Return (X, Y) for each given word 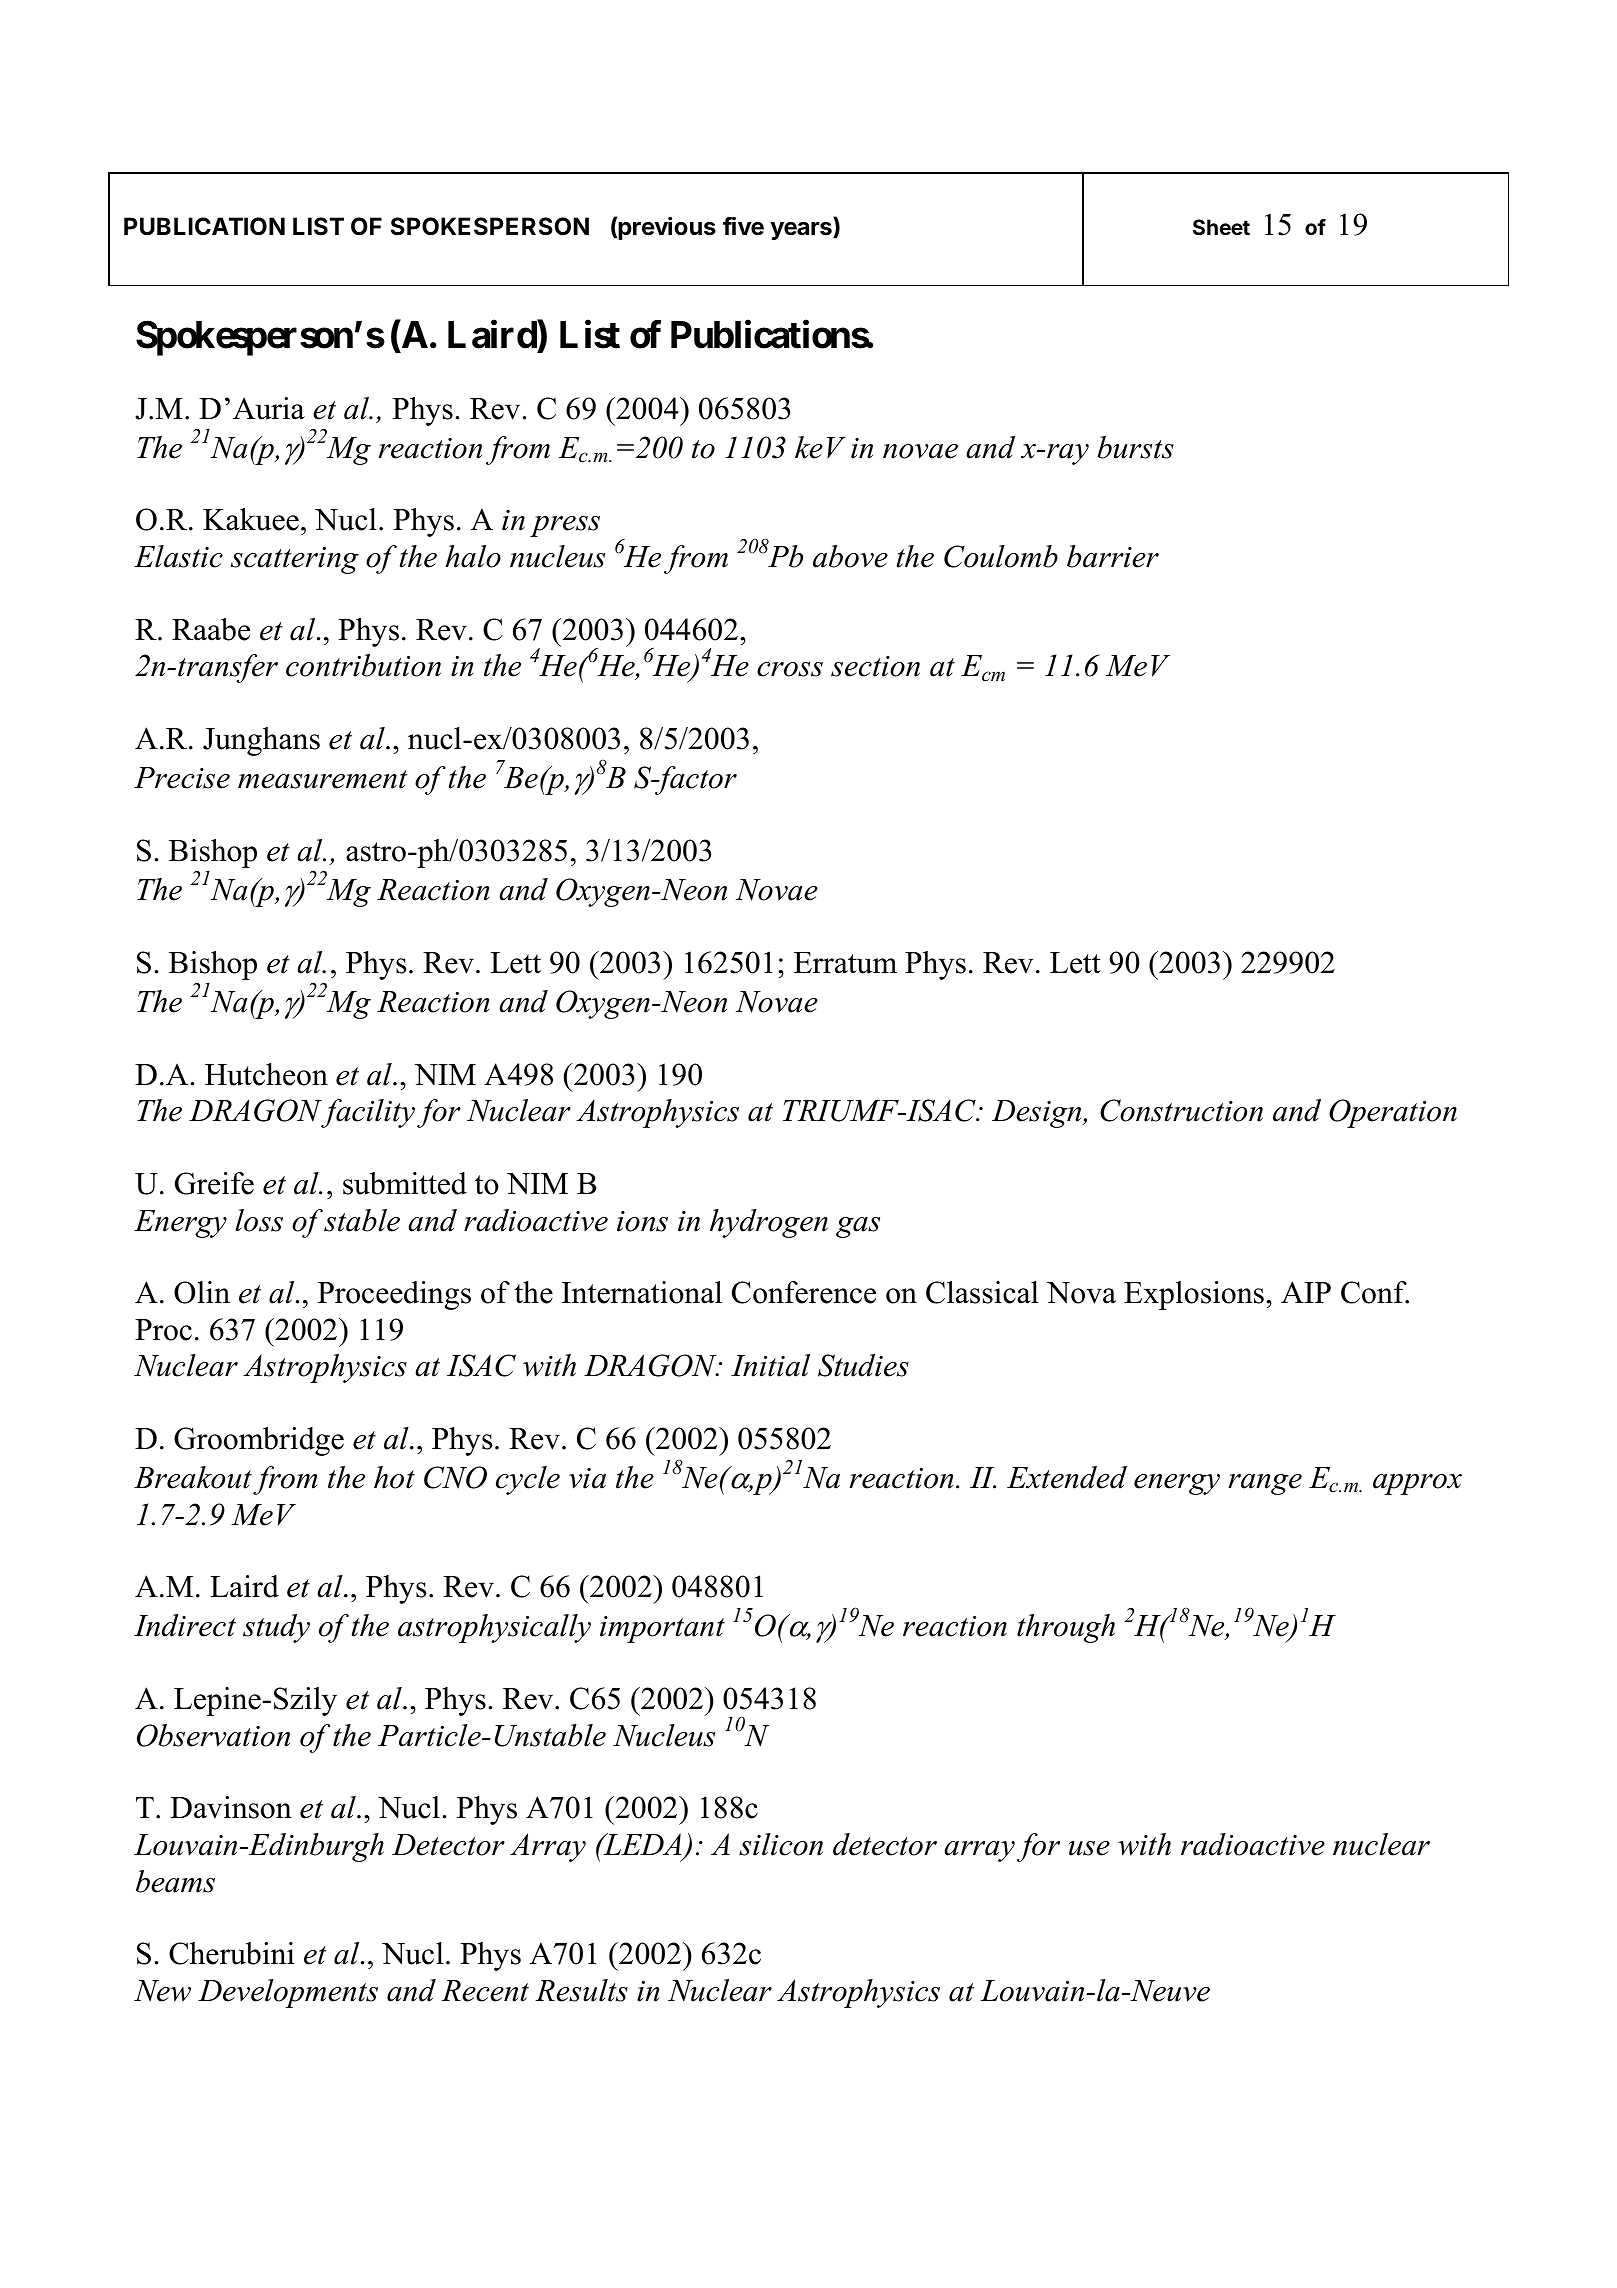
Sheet (1221, 227)
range (1265, 1484)
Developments (288, 1993)
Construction (1181, 1110)
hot (394, 1477)
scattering (295, 560)
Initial (770, 1365)
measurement (323, 779)
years (802, 231)
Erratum (845, 963)
